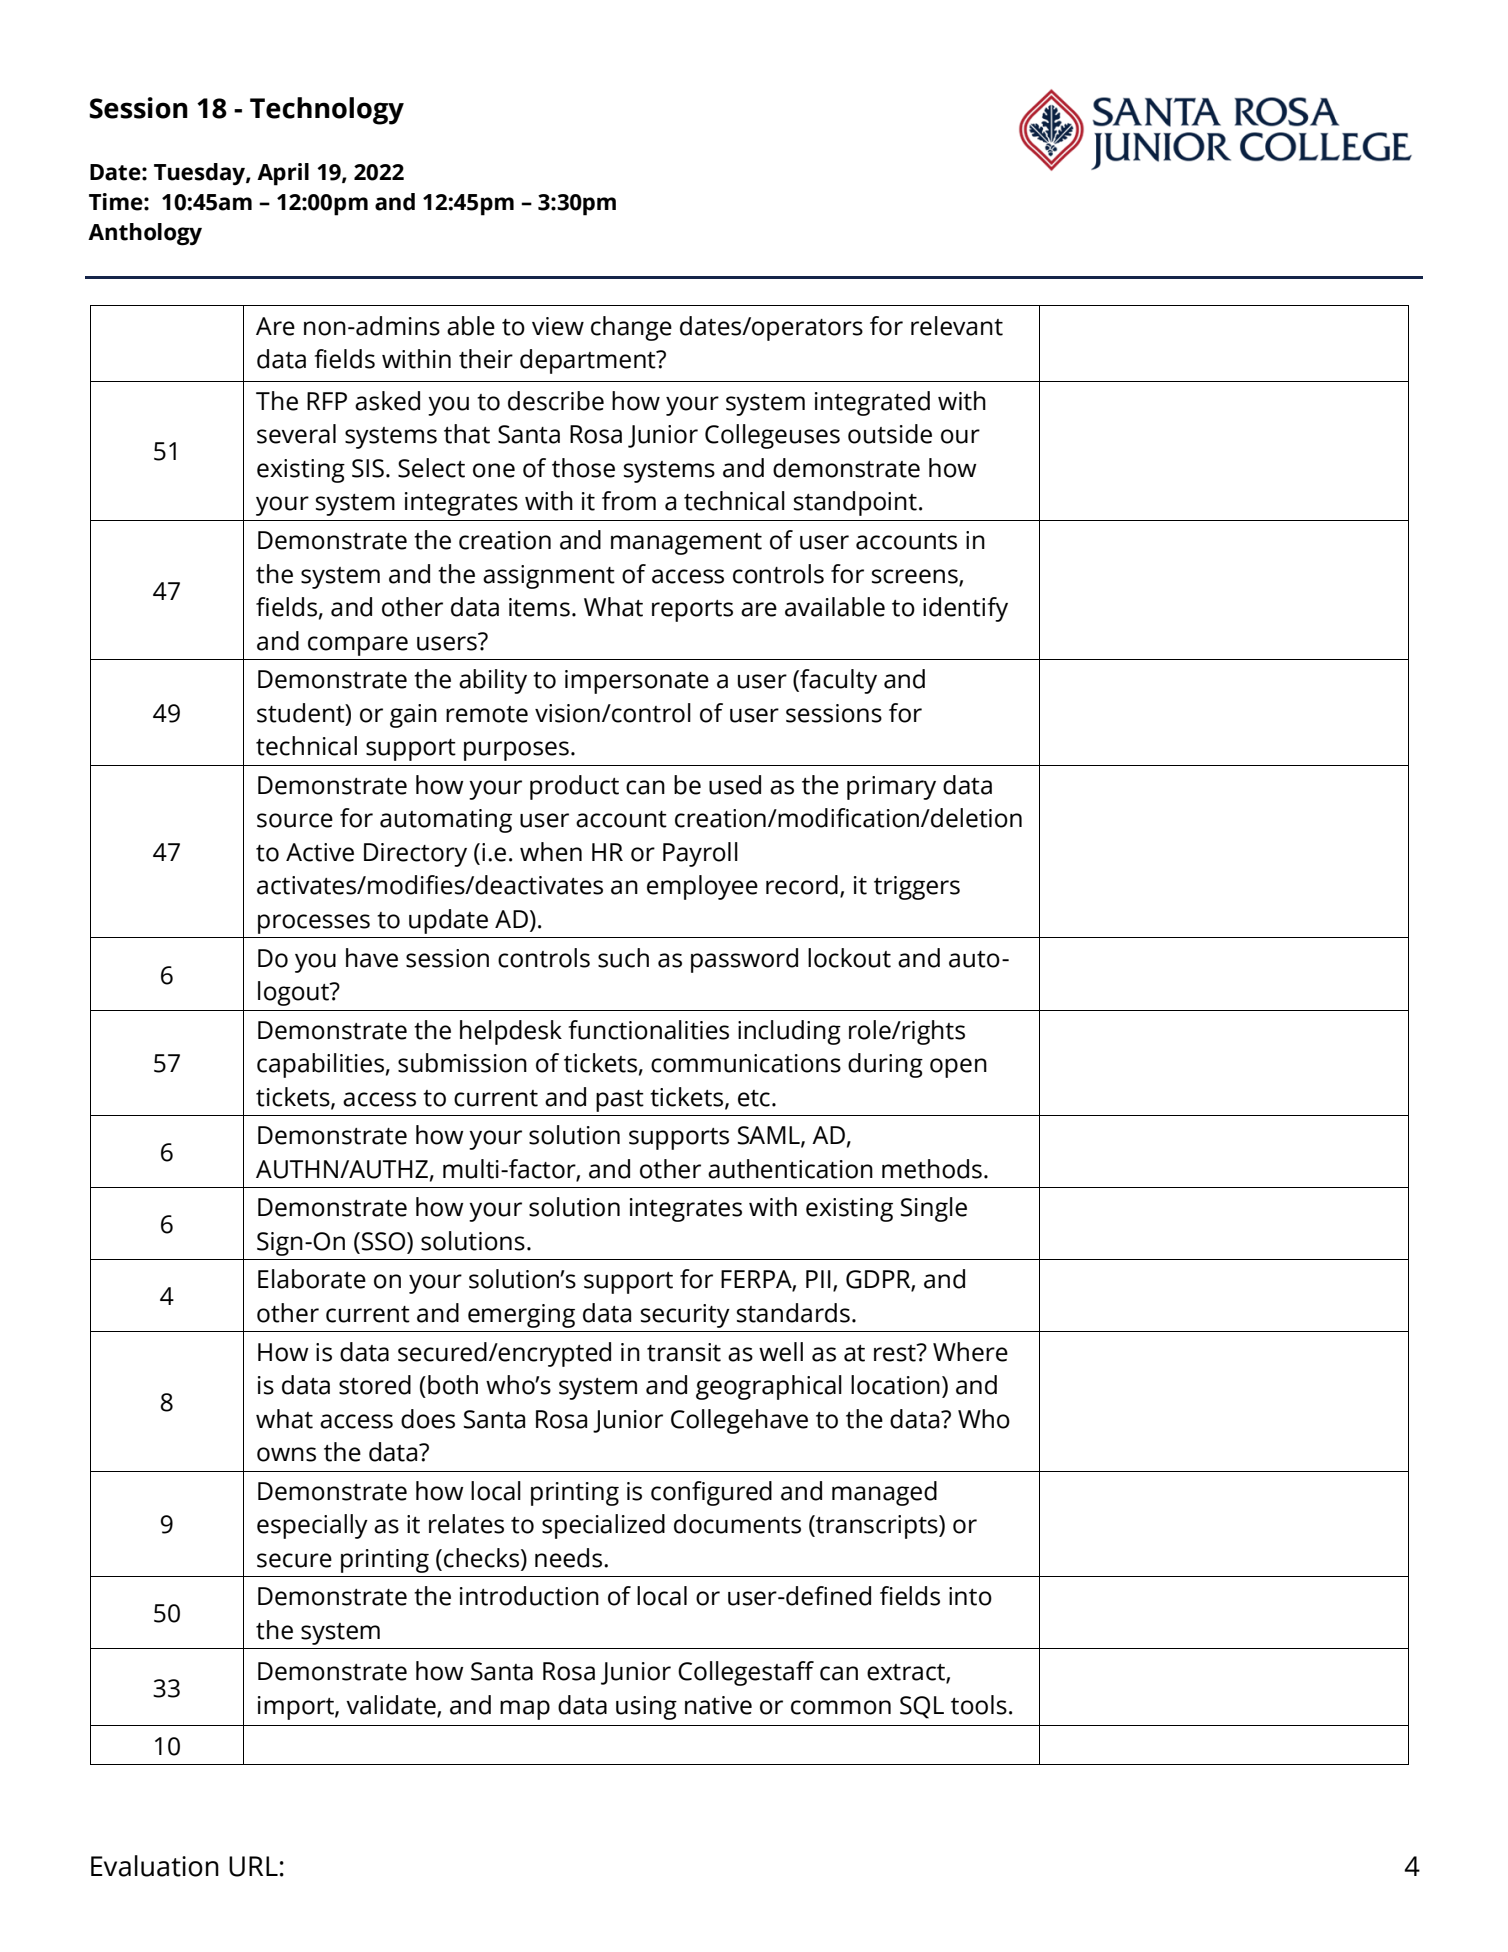 The width and height of the screenshot is (1508, 1952). What do you see at coordinates (358, 646) in the screenshot?
I see `compare` at bounding box center [358, 646].
